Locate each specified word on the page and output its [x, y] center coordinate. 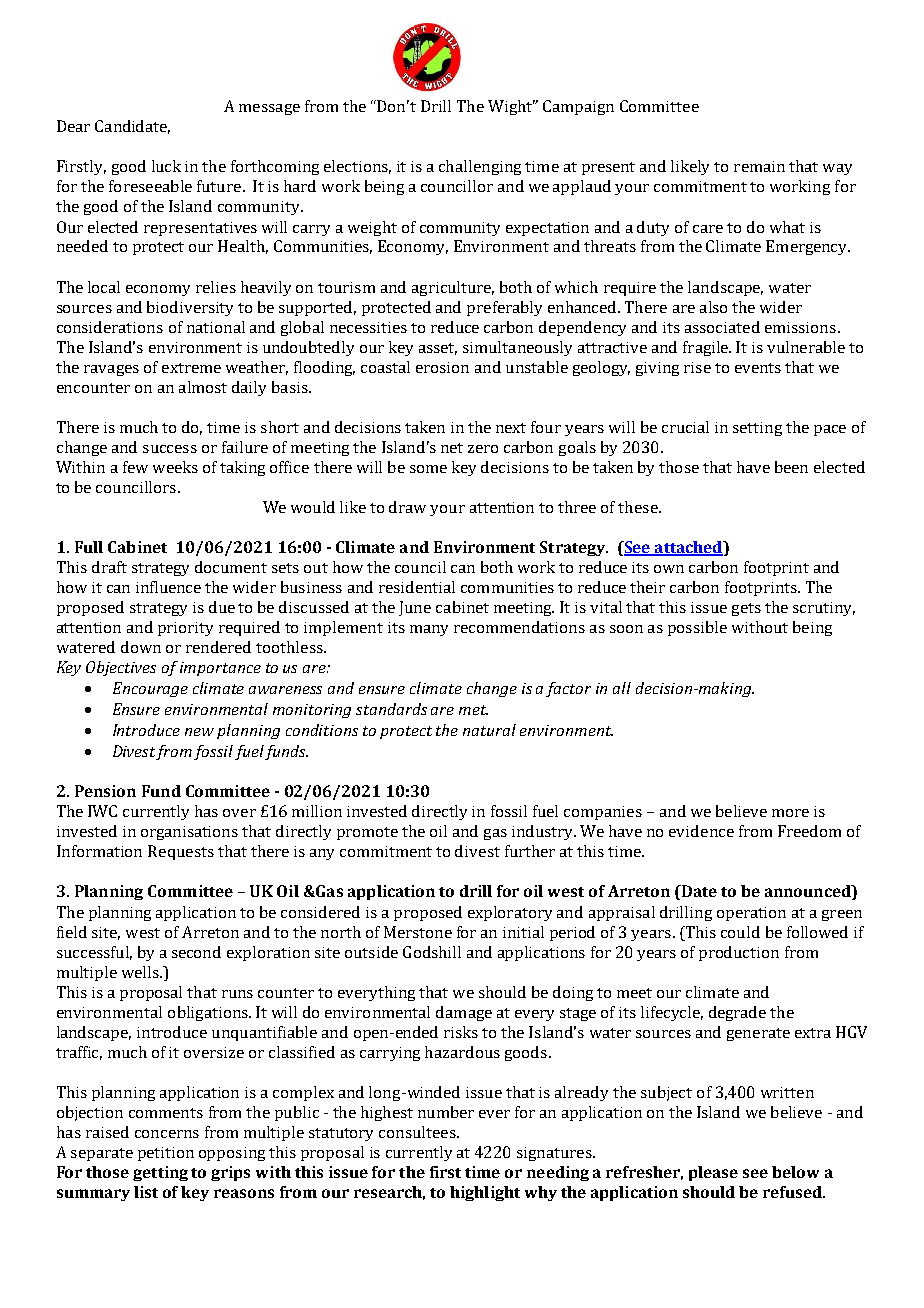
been [791, 467]
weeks [175, 467]
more [790, 813]
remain [759, 166]
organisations [189, 833]
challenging [480, 167]
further [530, 851]
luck [166, 166]
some [428, 469]
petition [166, 1154]
